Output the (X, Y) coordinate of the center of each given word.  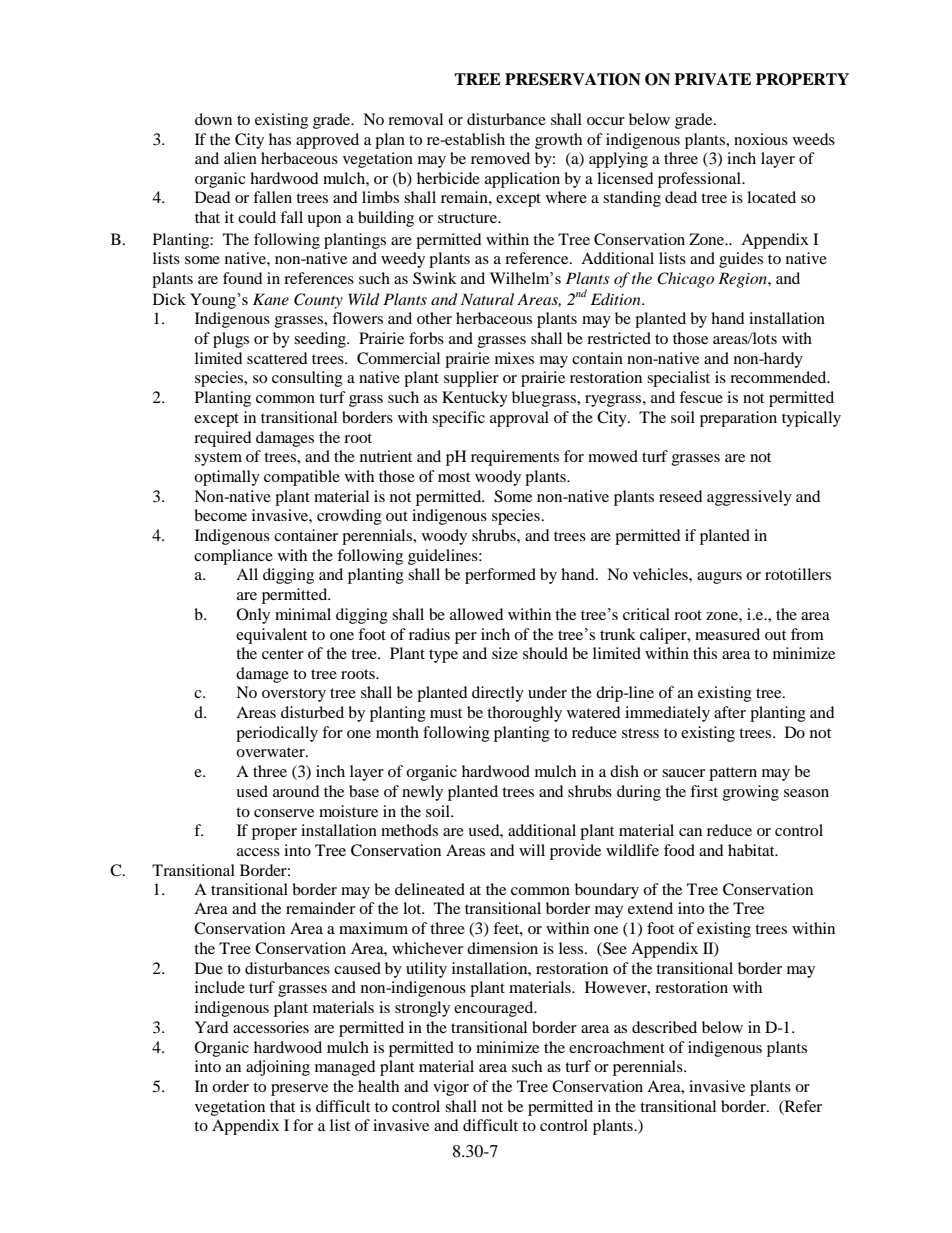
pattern (733, 774)
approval (519, 419)
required (223, 439)
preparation (738, 419)
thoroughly (524, 714)
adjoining (278, 1068)
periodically (277, 734)
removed (500, 158)
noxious (761, 139)
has (280, 139)
